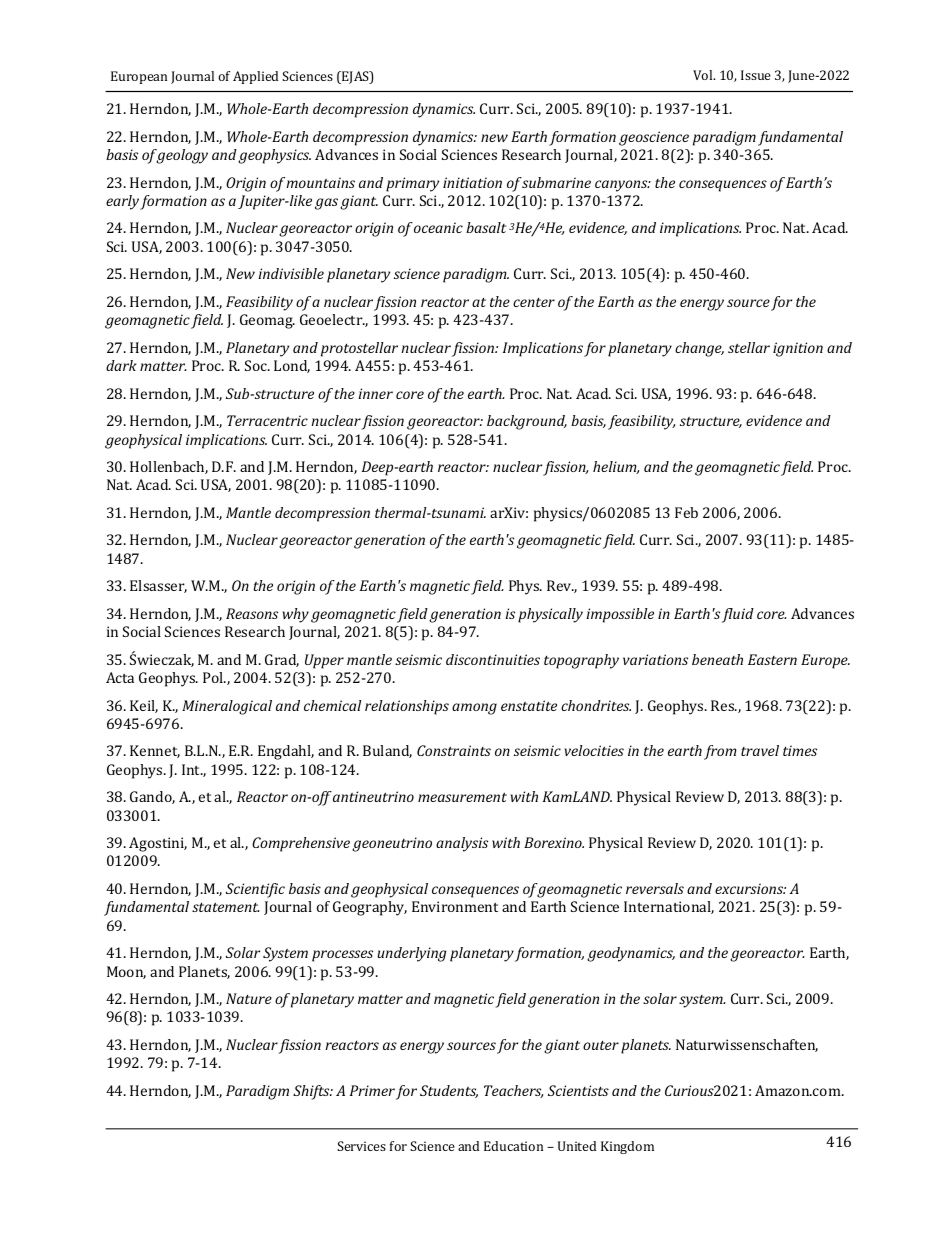 The width and height of the screenshot is (952, 1233). What do you see at coordinates (226, 907) in the screenshot?
I see `statement` at bounding box center [226, 907].
